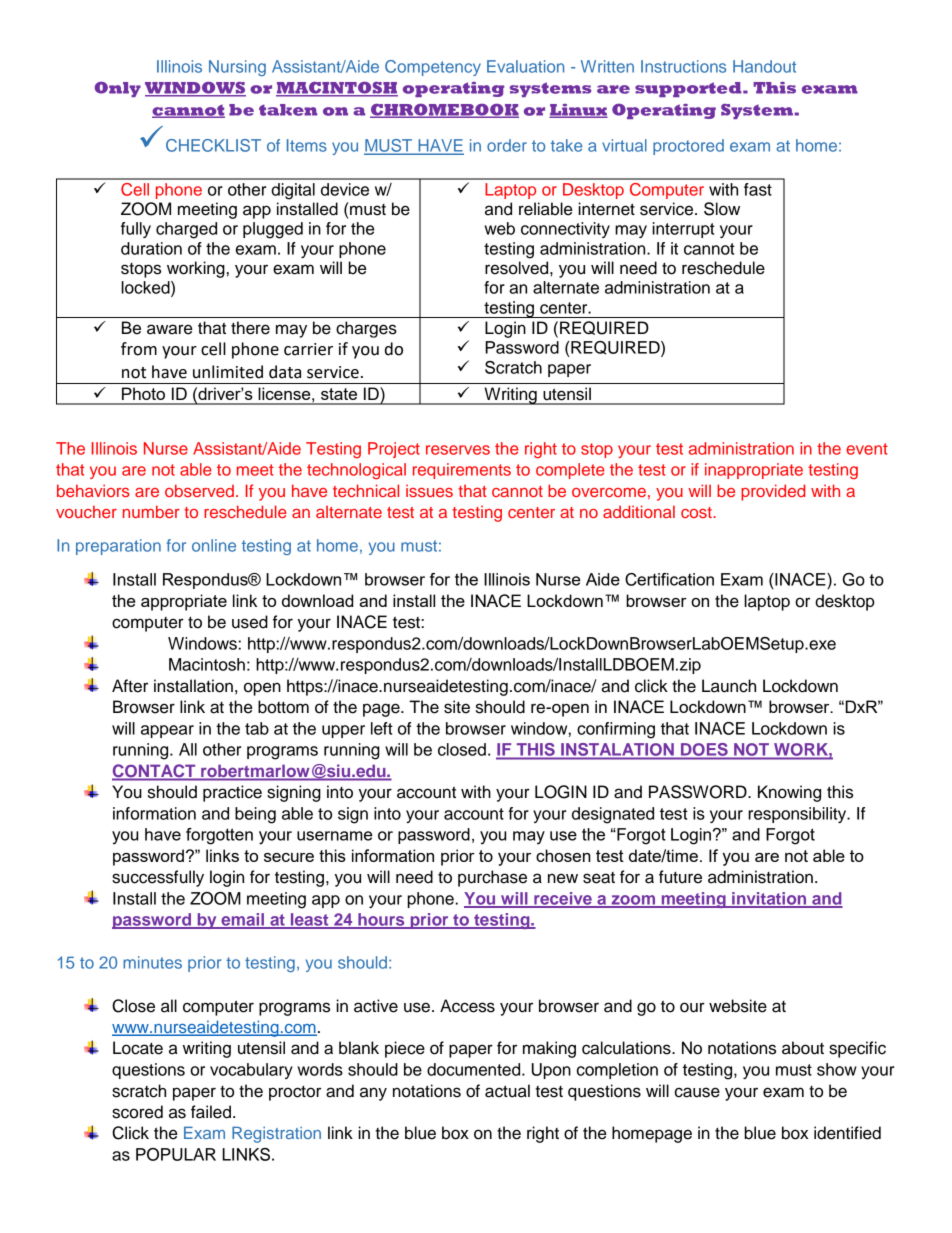  What do you see at coordinates (764, 66) in the page?
I see `Handout` at bounding box center [764, 66].
